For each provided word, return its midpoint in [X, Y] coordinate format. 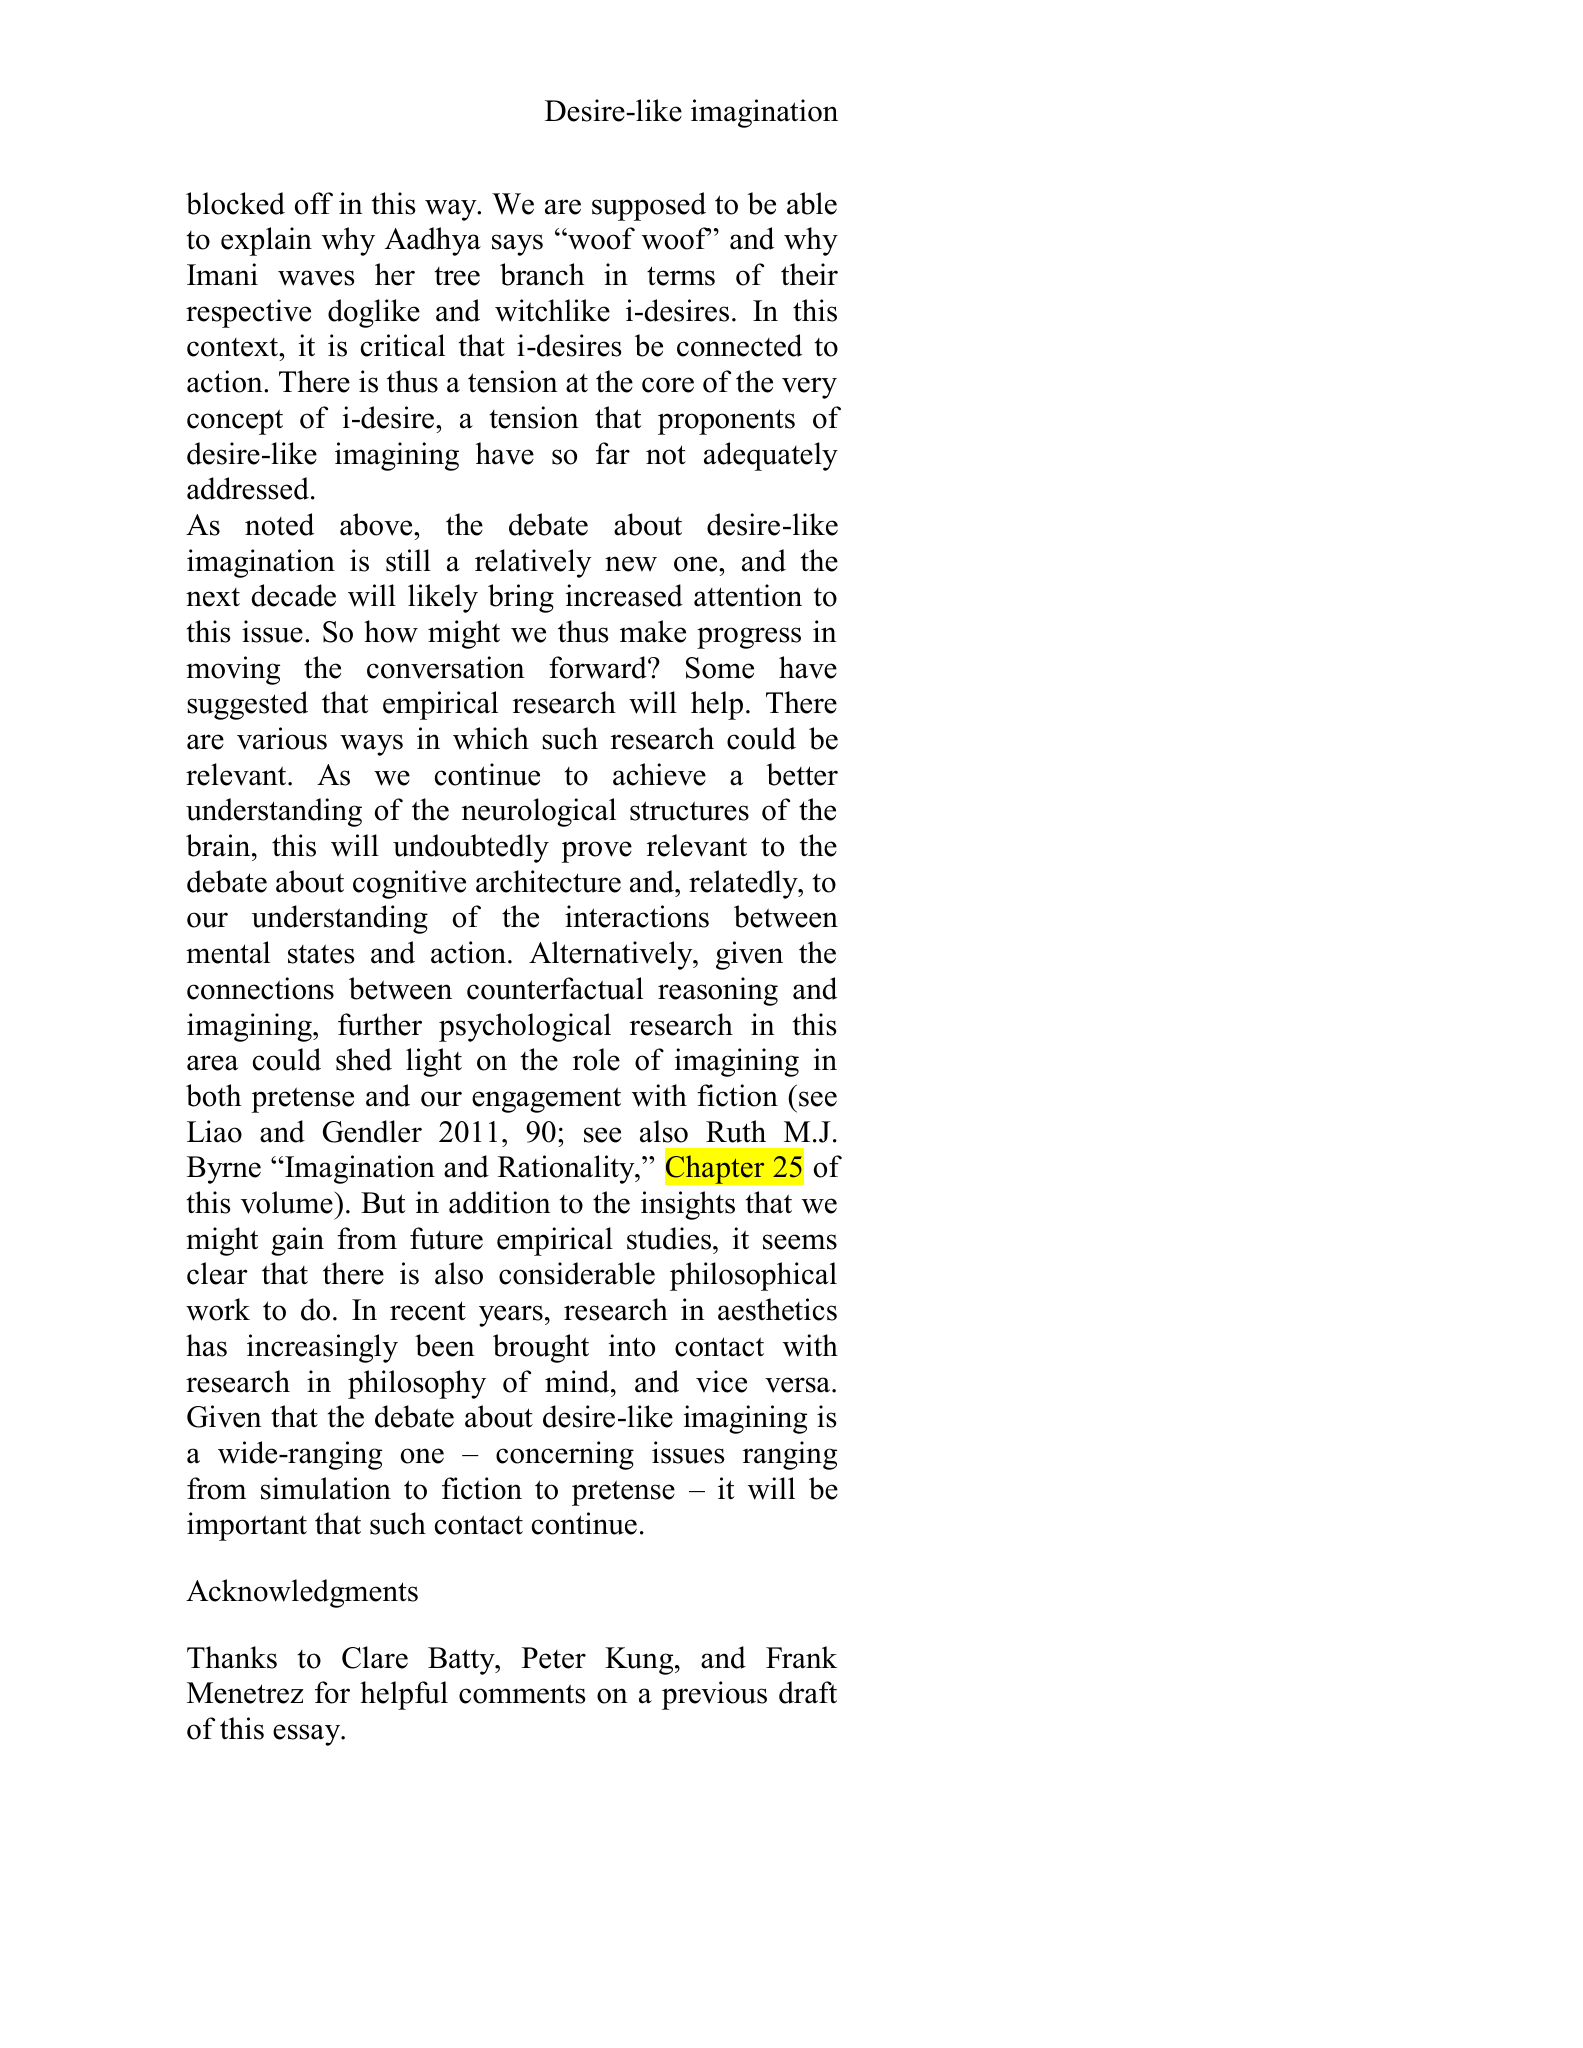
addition [500, 1202]
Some [720, 668]
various [282, 738]
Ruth [736, 1131]
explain [266, 241]
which [491, 738]
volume [288, 1202]
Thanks [232, 1657]
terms [681, 276]
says [517, 245]
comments [522, 1694]
